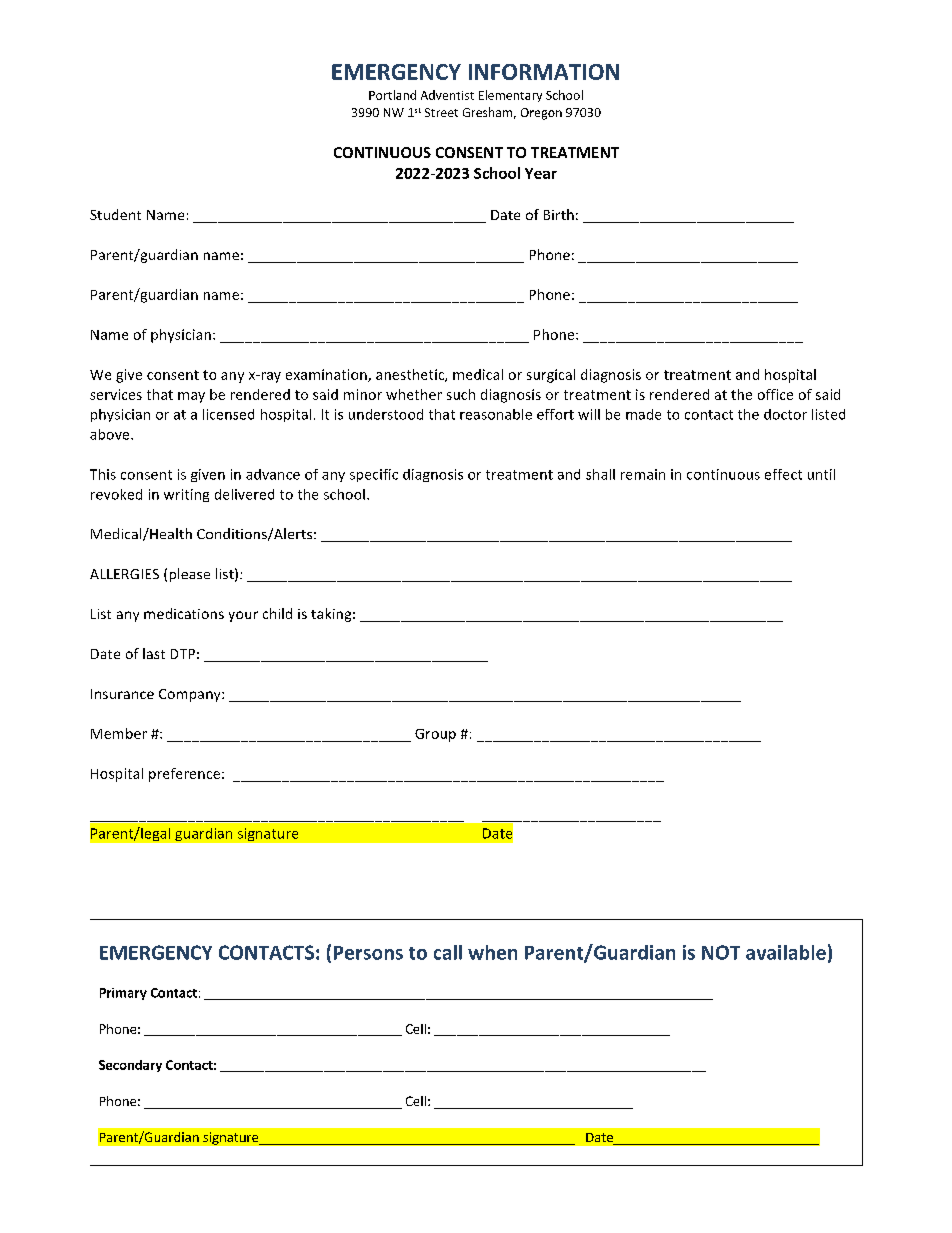 The height and width of the screenshot is (1233, 952). Describe the element at coordinates (190, 575) in the screenshot. I see `please` at that location.
